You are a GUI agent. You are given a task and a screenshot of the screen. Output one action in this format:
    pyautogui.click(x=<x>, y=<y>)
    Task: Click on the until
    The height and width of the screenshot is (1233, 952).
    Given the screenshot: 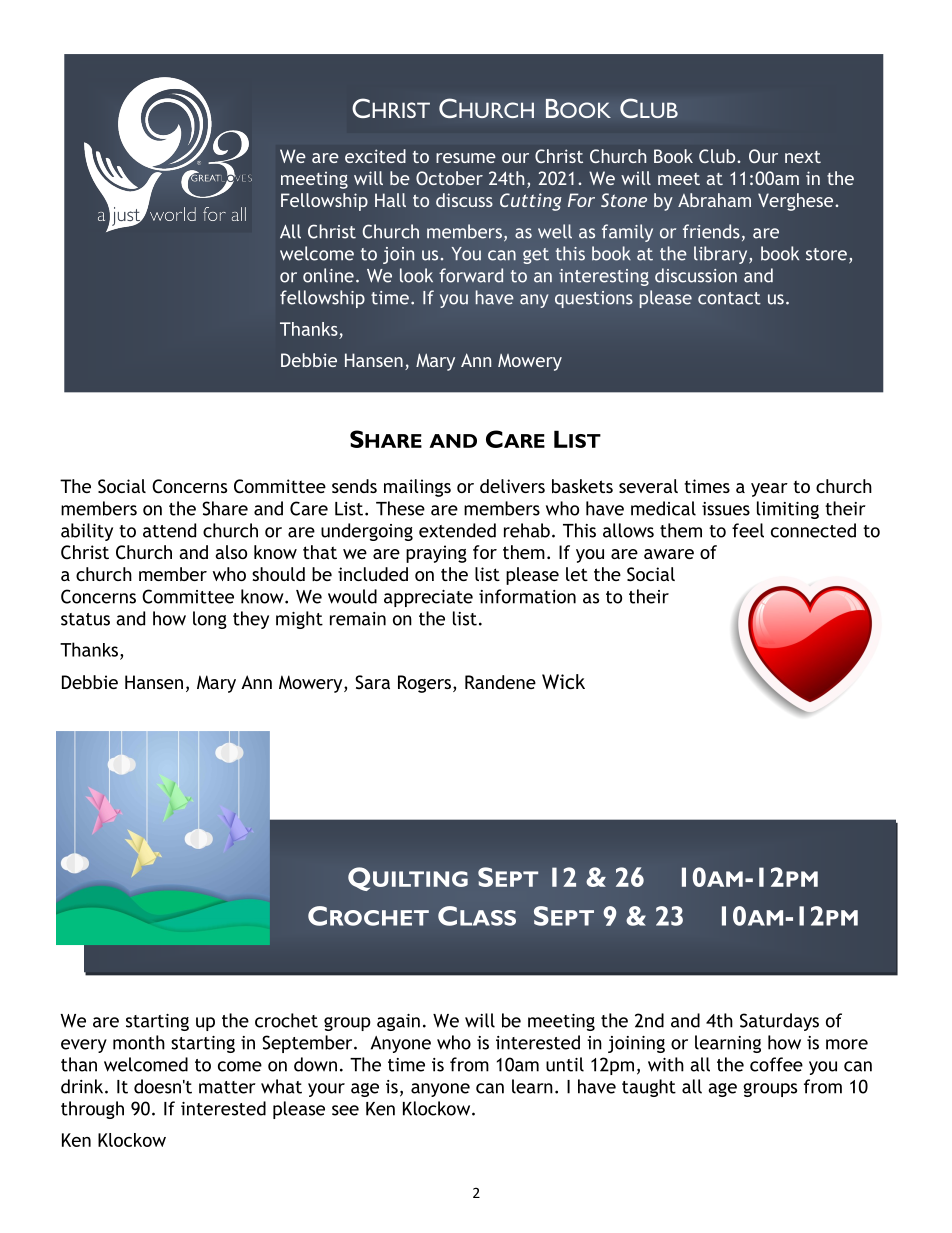 What is the action you would take?
    pyautogui.click(x=565, y=1064)
